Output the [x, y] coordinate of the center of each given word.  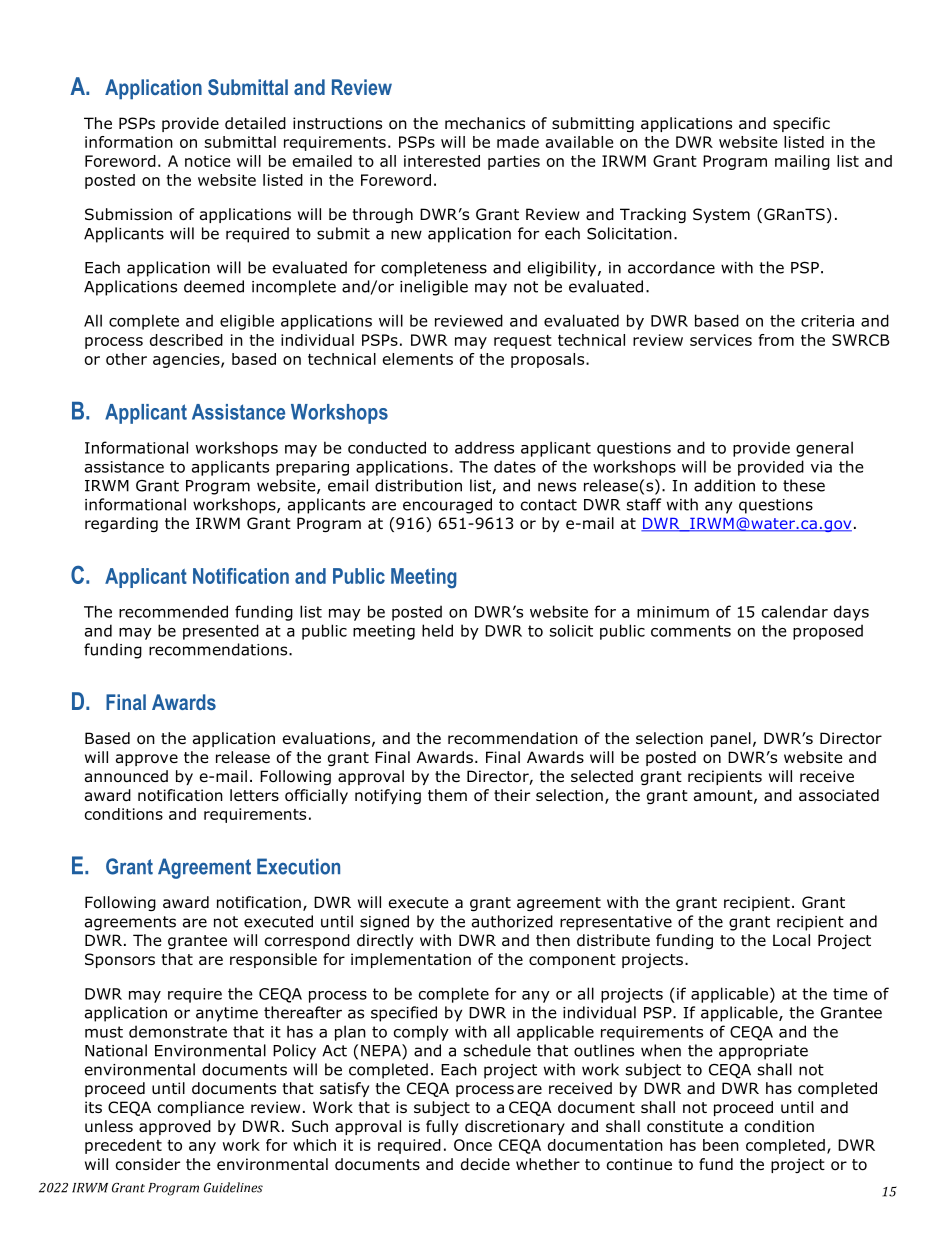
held [437, 630]
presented [221, 632]
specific [801, 124]
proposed [828, 632]
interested [442, 161]
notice [207, 161]
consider [148, 1164]
